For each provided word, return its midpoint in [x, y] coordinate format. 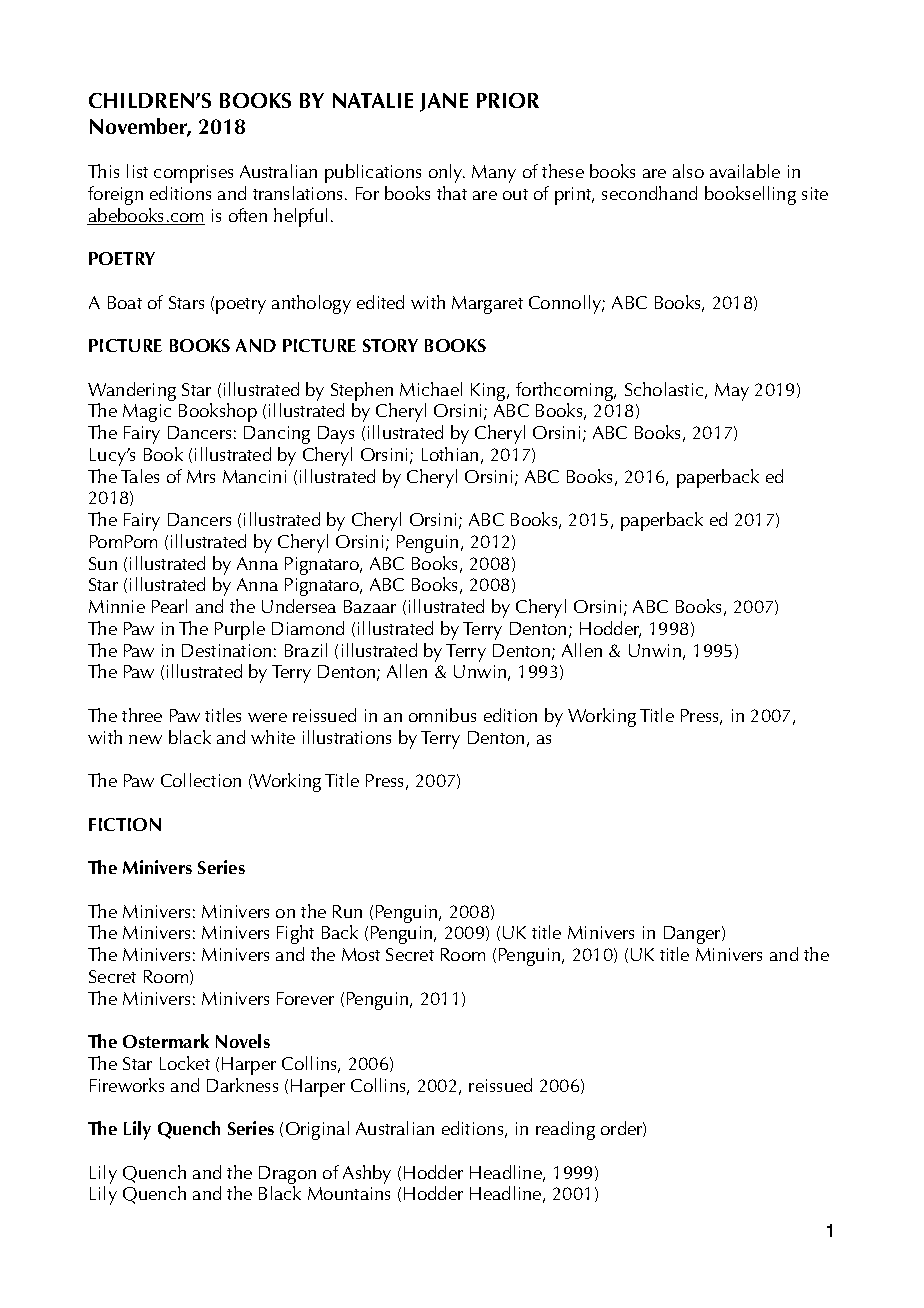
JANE [444, 102]
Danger [693, 935]
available [745, 171]
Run [347, 911]
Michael [431, 389]
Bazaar [370, 606]
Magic [147, 413]
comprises [193, 174]
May [732, 392]
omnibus [442, 715]
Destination [226, 650]
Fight [295, 934]
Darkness [242, 1085]
